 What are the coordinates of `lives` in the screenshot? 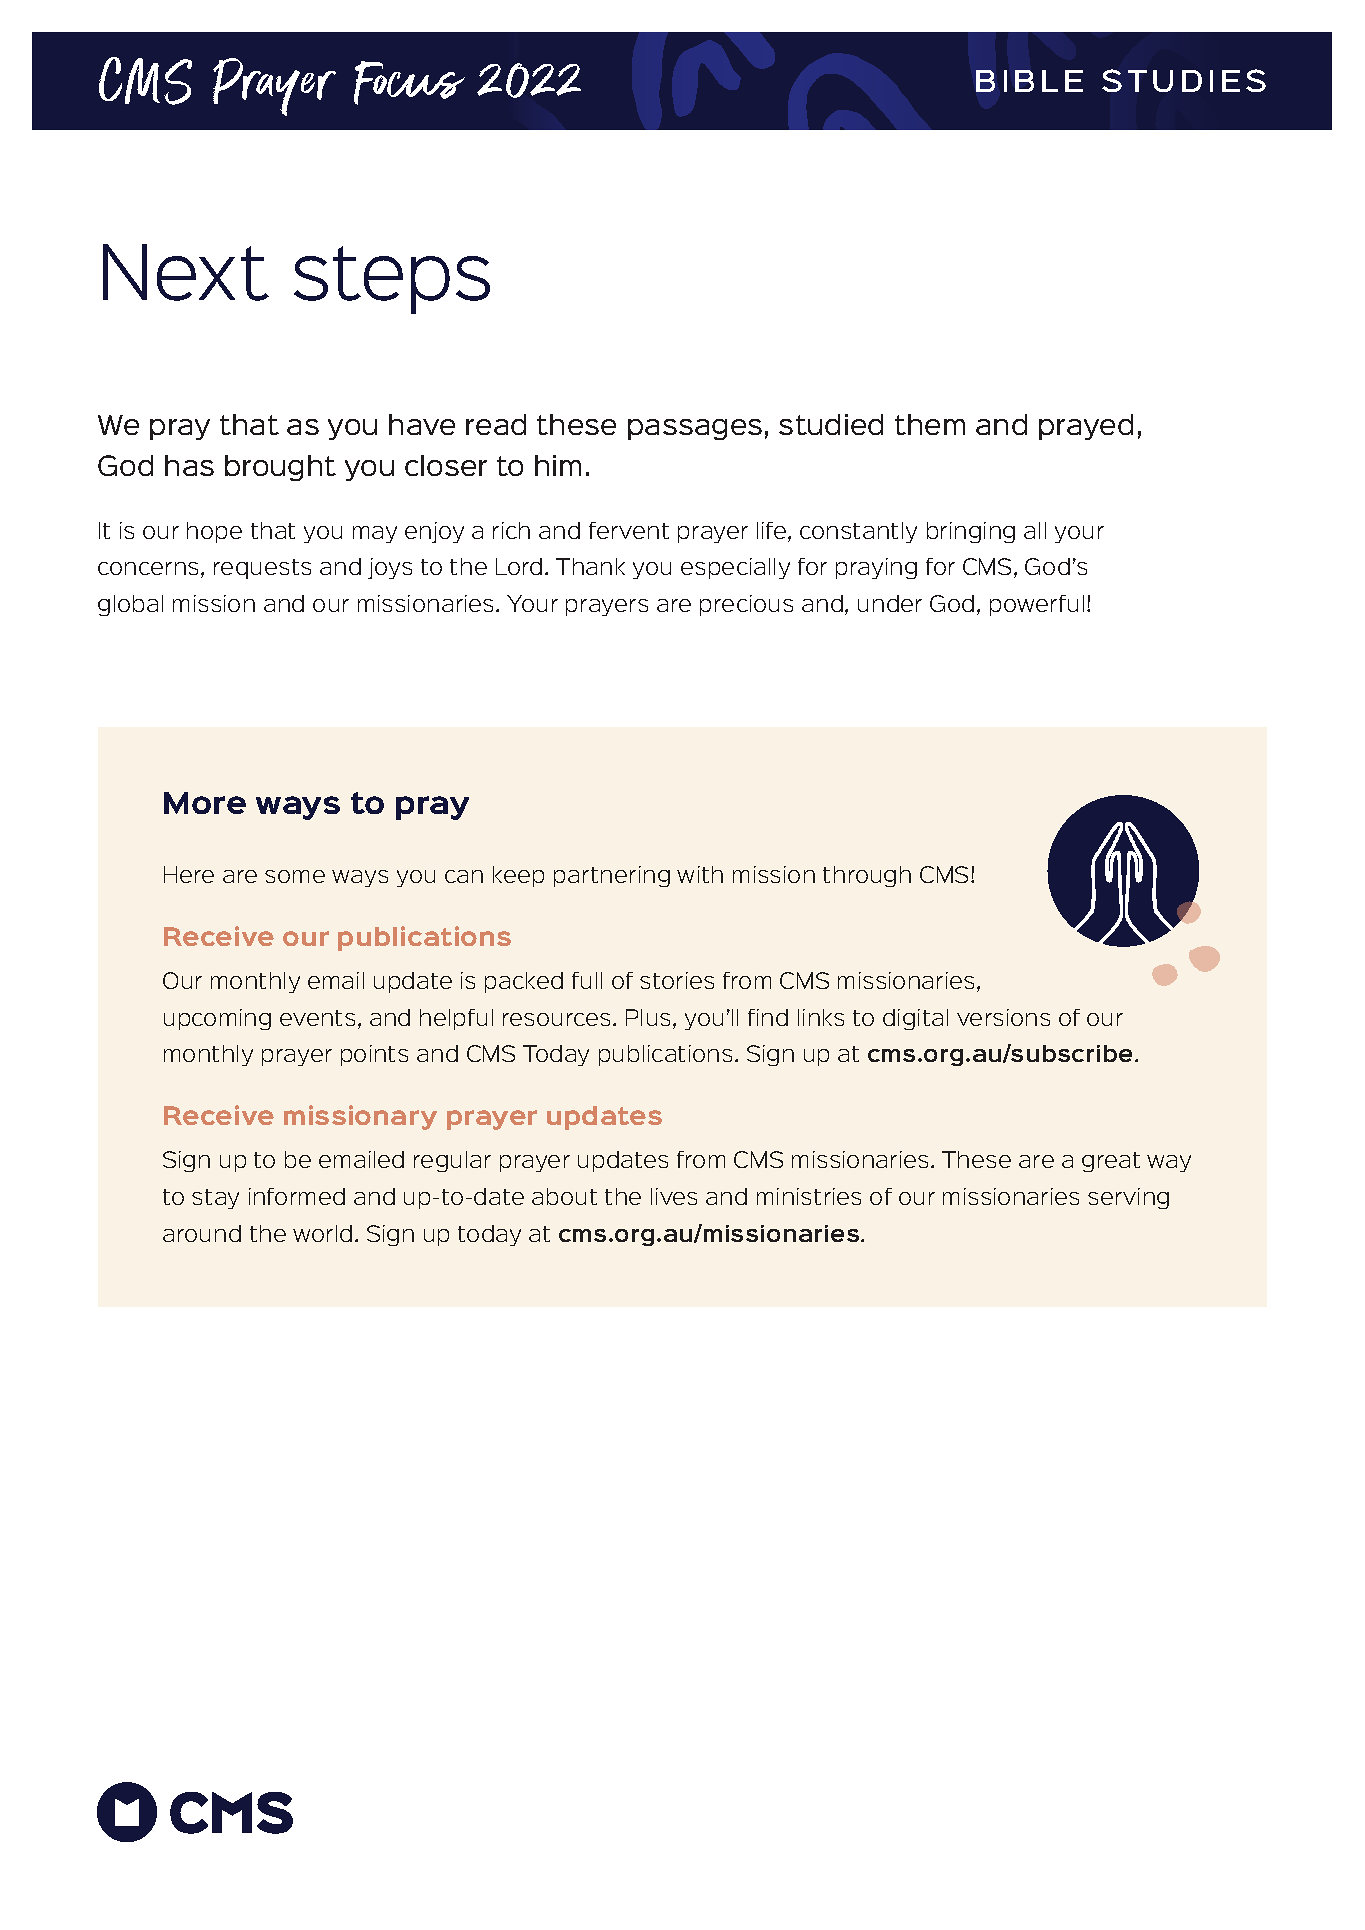 It's located at (674, 1196).
